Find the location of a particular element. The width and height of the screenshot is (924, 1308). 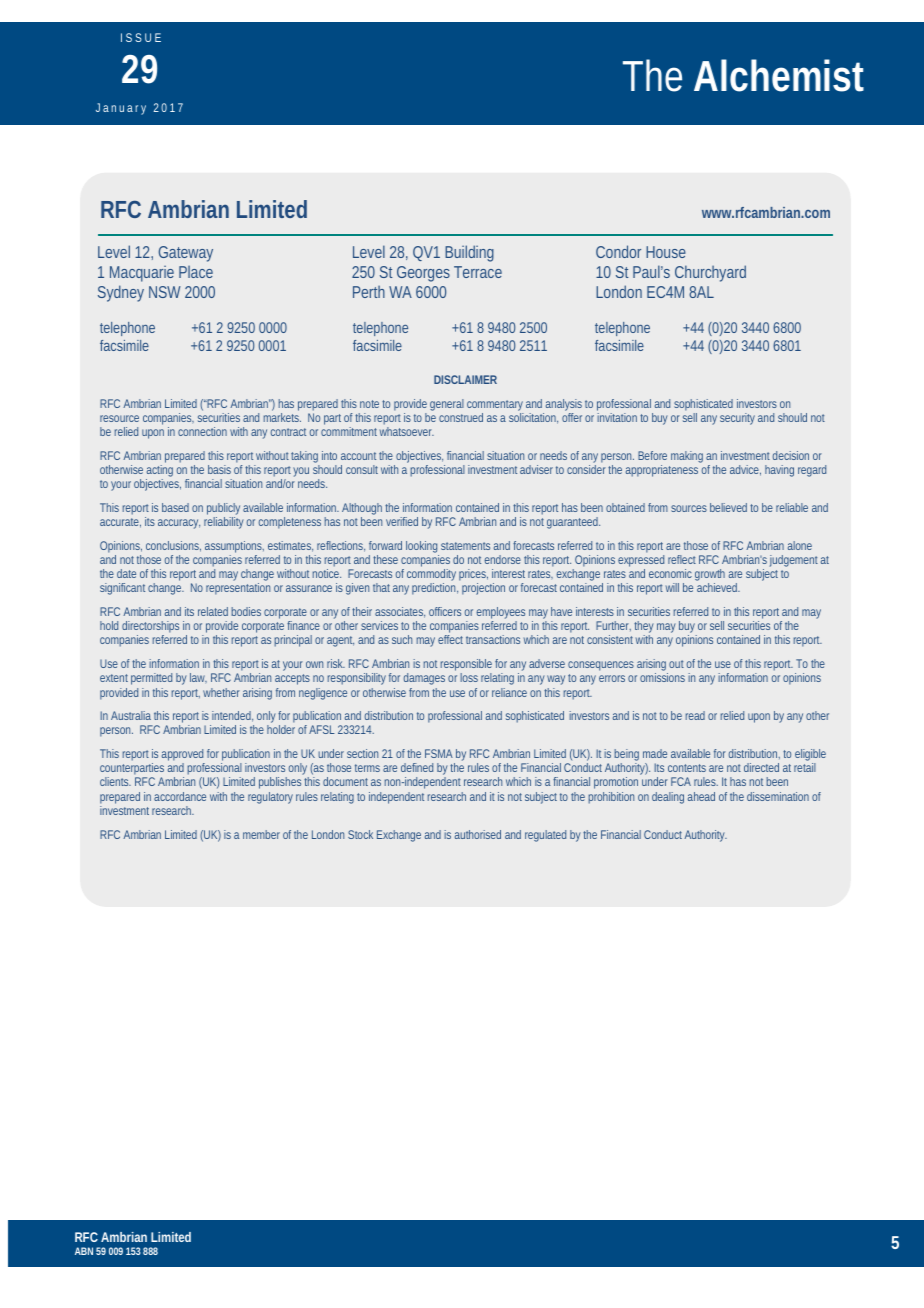

authorised is located at coordinates (478, 834).
